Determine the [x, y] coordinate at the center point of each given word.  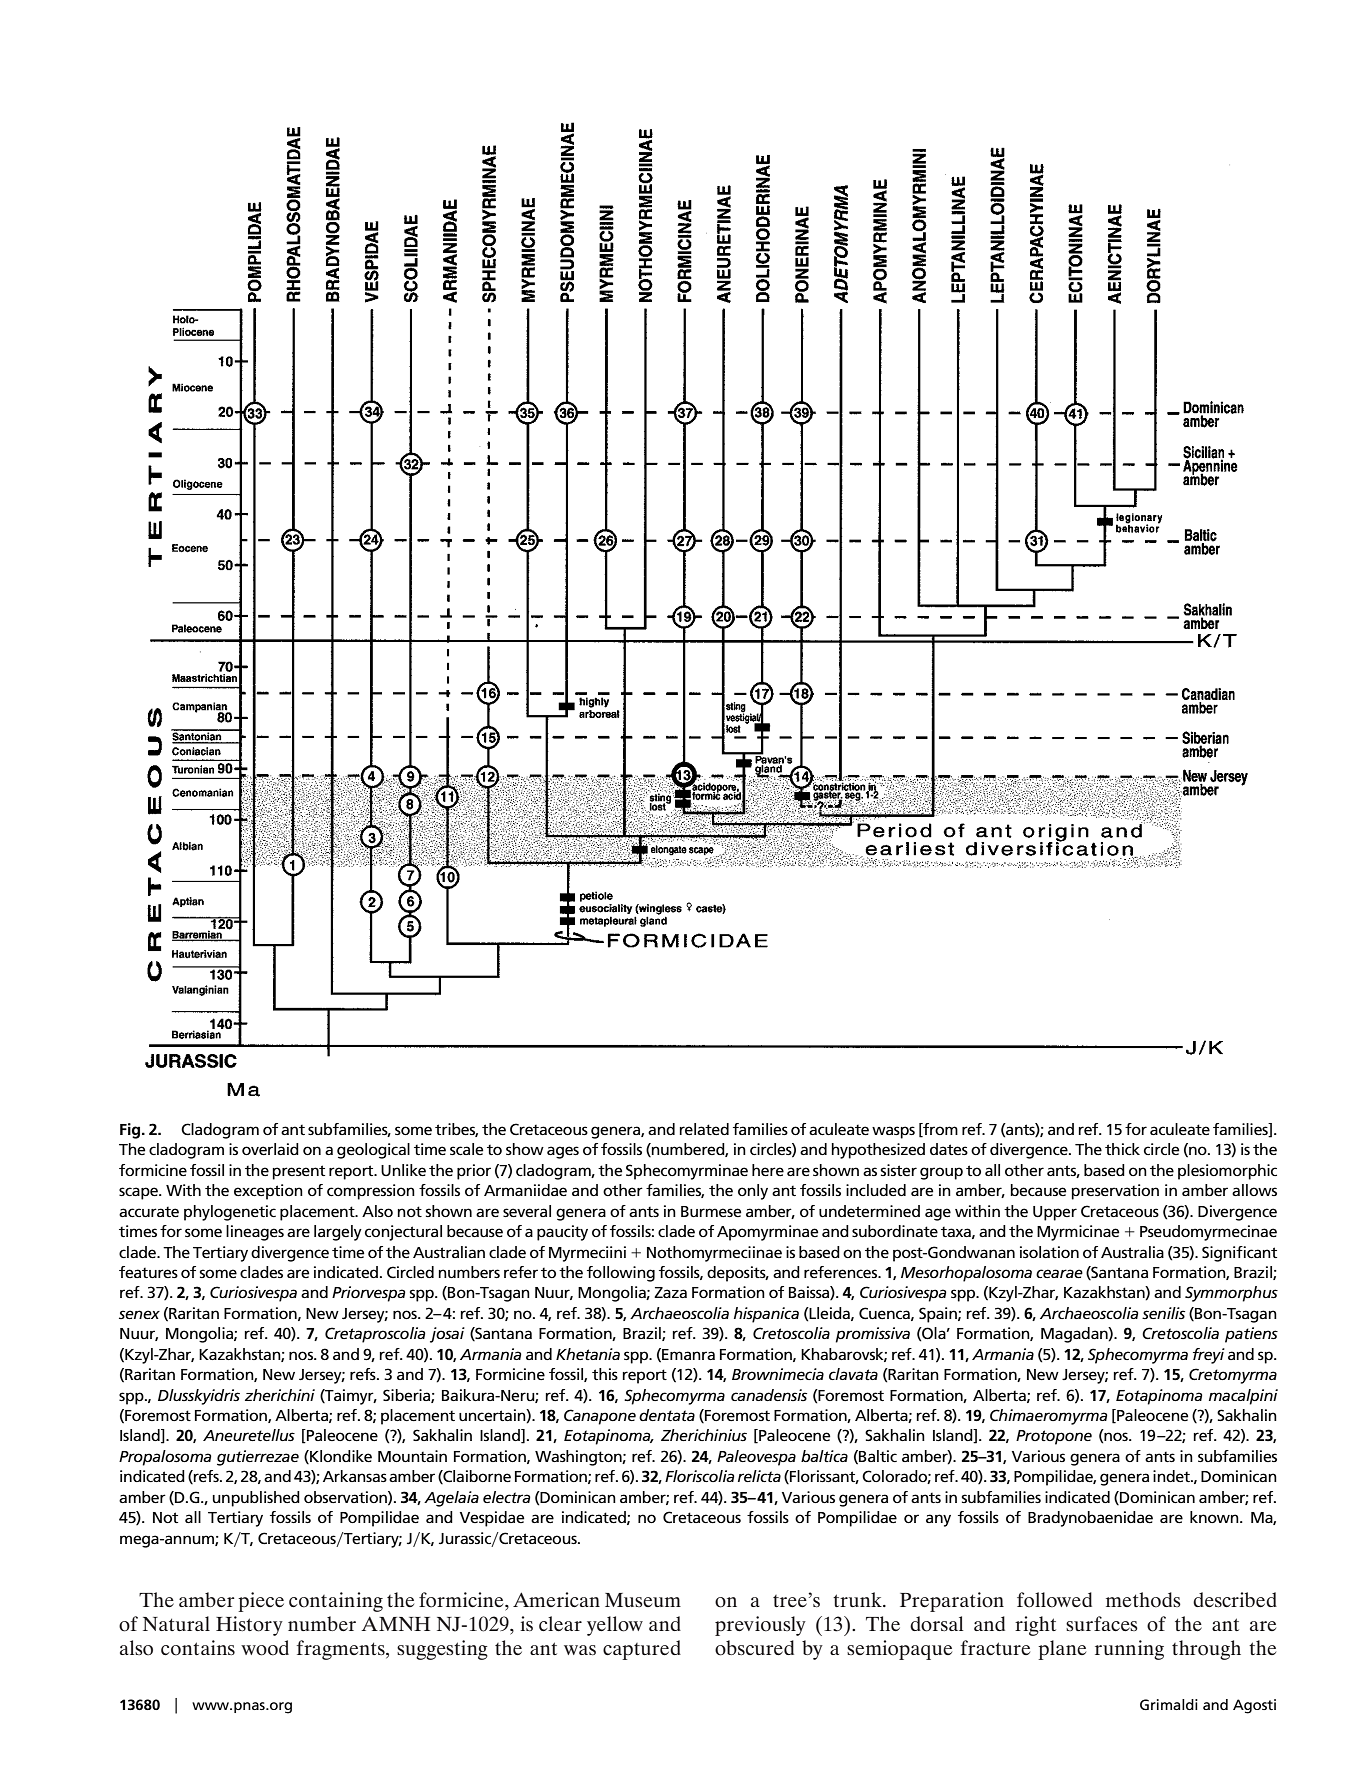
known [1215, 1517]
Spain [939, 1315]
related [704, 1129]
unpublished [256, 1499]
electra [506, 1497]
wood [265, 1648]
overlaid [270, 1149]
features [148, 1272]
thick [1122, 1149]
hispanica [766, 1315]
